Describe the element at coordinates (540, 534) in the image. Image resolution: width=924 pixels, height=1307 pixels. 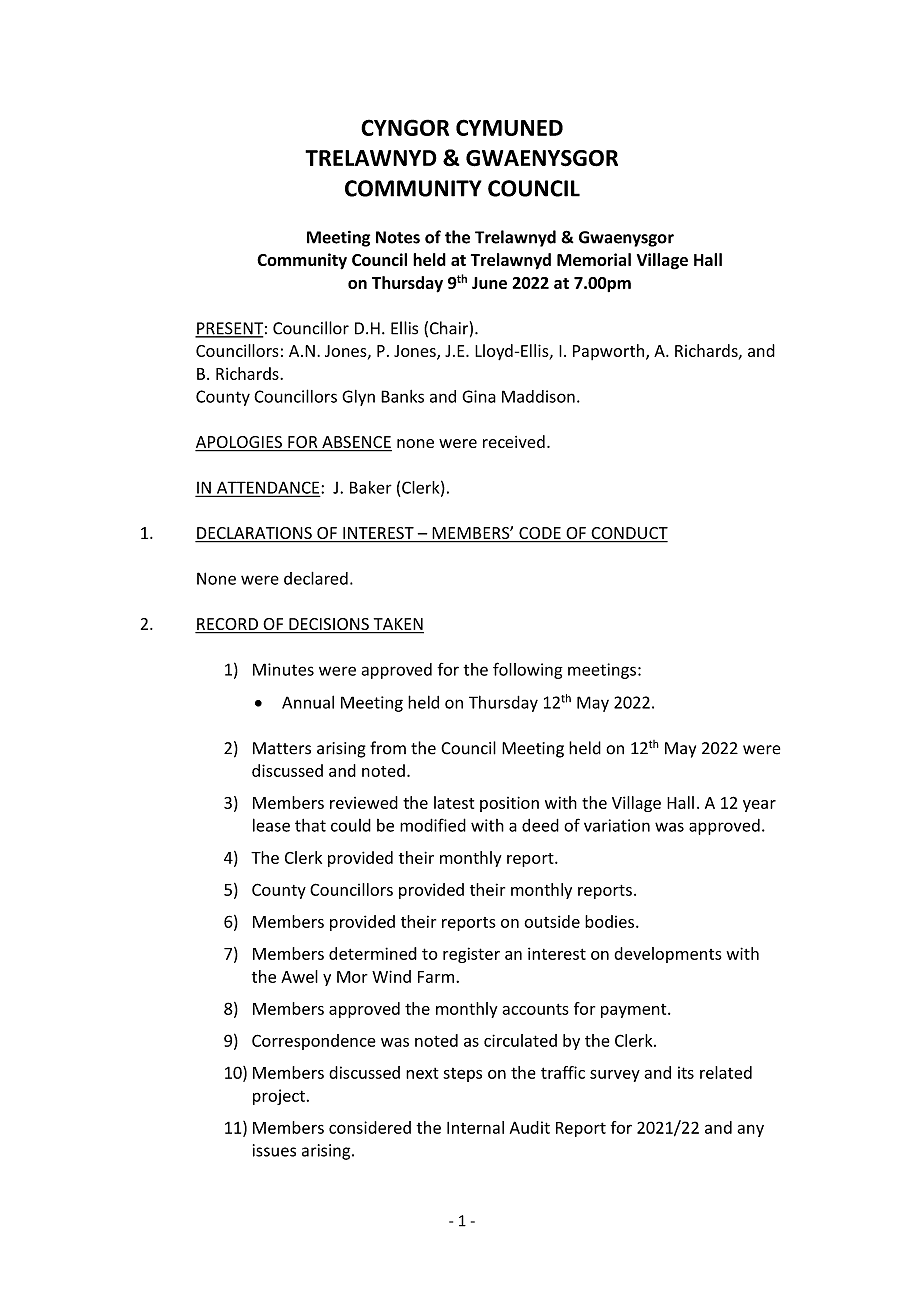
I see `CODE` at that location.
